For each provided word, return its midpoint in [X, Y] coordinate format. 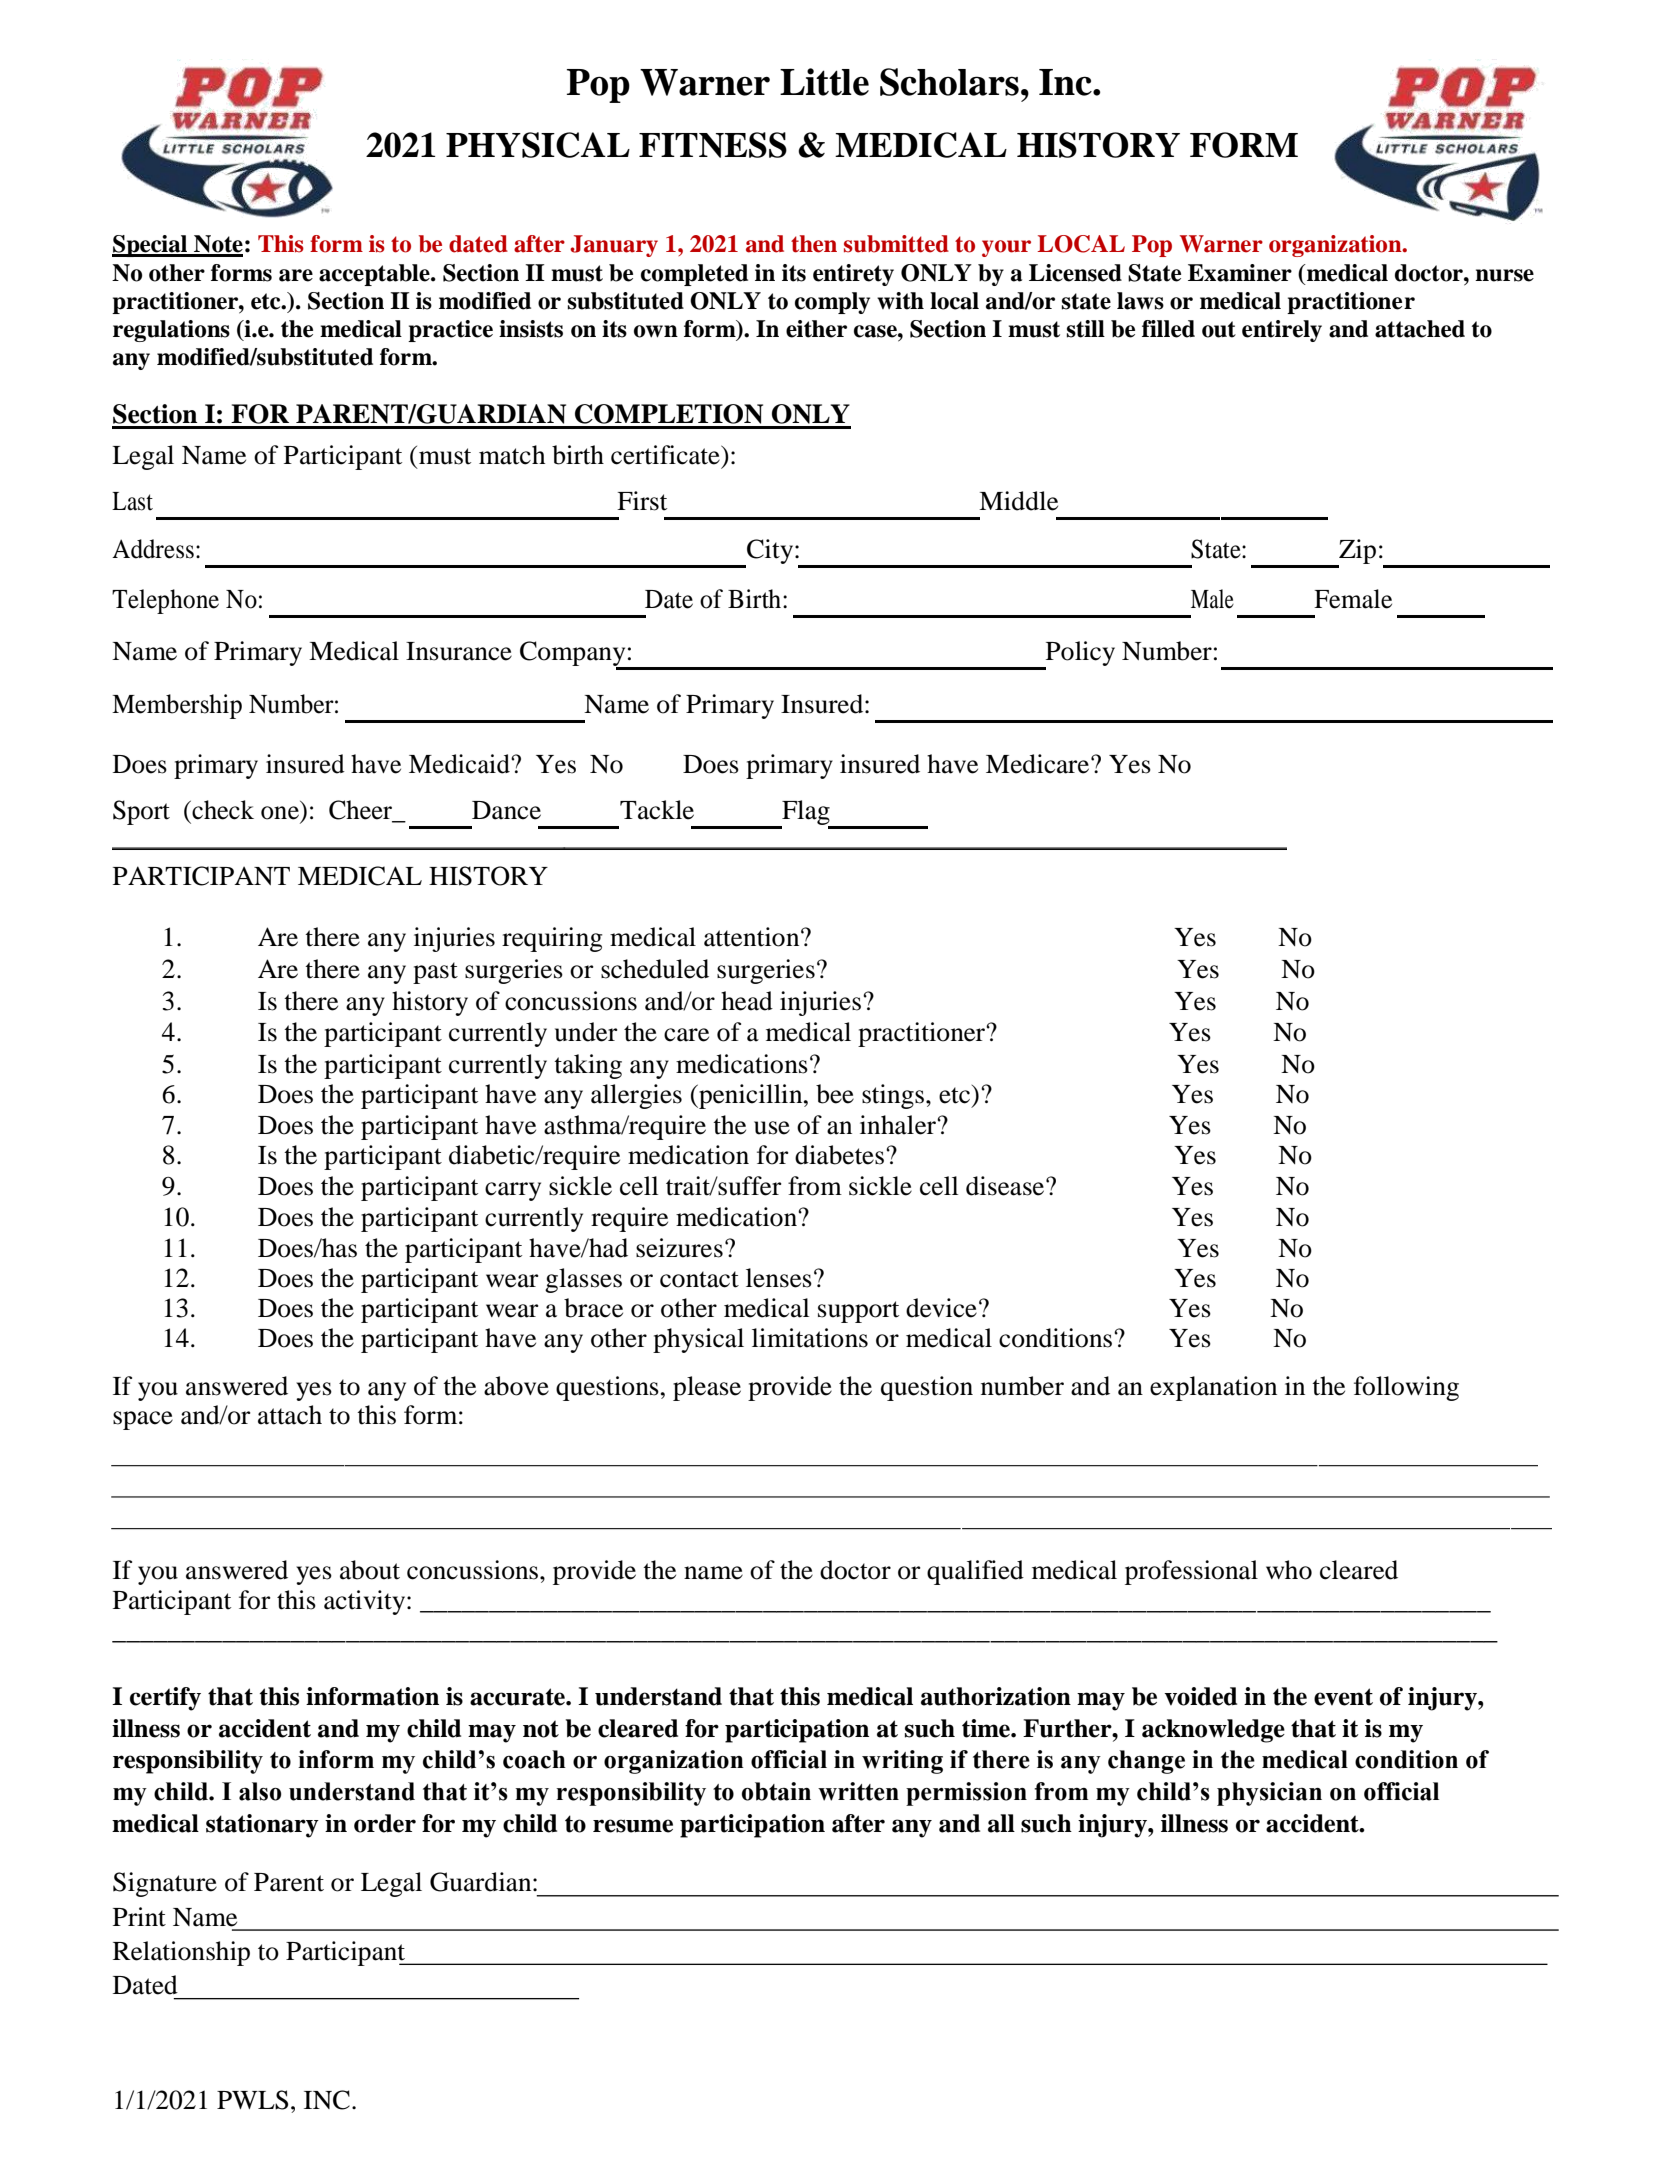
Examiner [1240, 273]
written [858, 1791]
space [143, 1420]
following [1406, 1388]
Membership [177, 706]
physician [1269, 1794]
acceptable [375, 275]
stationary [262, 1826]
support [858, 1312]
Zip [1356, 553]
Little [824, 82]
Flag [806, 814]
